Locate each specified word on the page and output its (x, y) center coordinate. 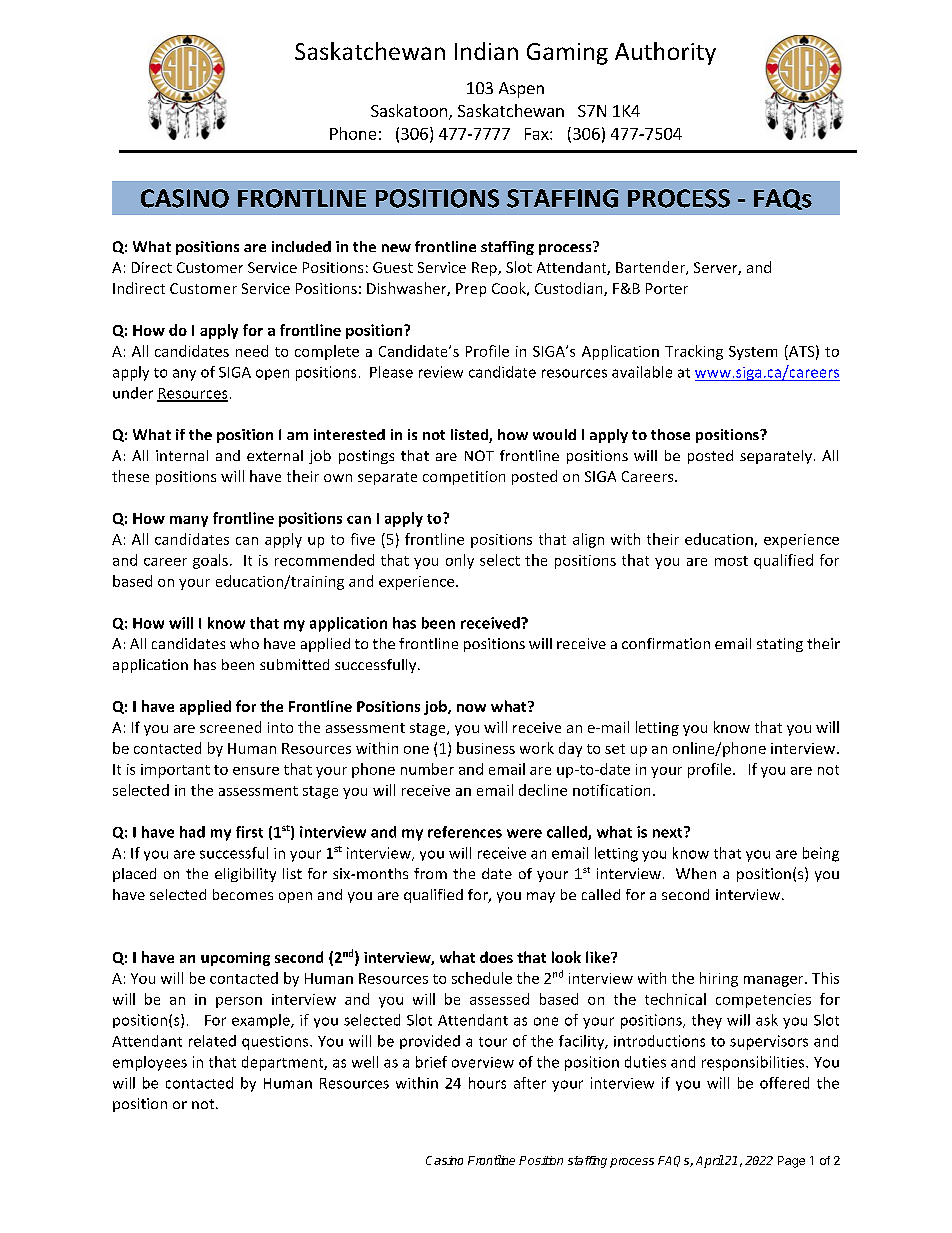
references (465, 832)
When (696, 873)
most (731, 561)
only (460, 561)
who (244, 643)
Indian (486, 51)
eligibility (245, 875)
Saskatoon (409, 110)
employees (150, 1063)
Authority (665, 53)
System (753, 353)
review (441, 372)
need (252, 351)
